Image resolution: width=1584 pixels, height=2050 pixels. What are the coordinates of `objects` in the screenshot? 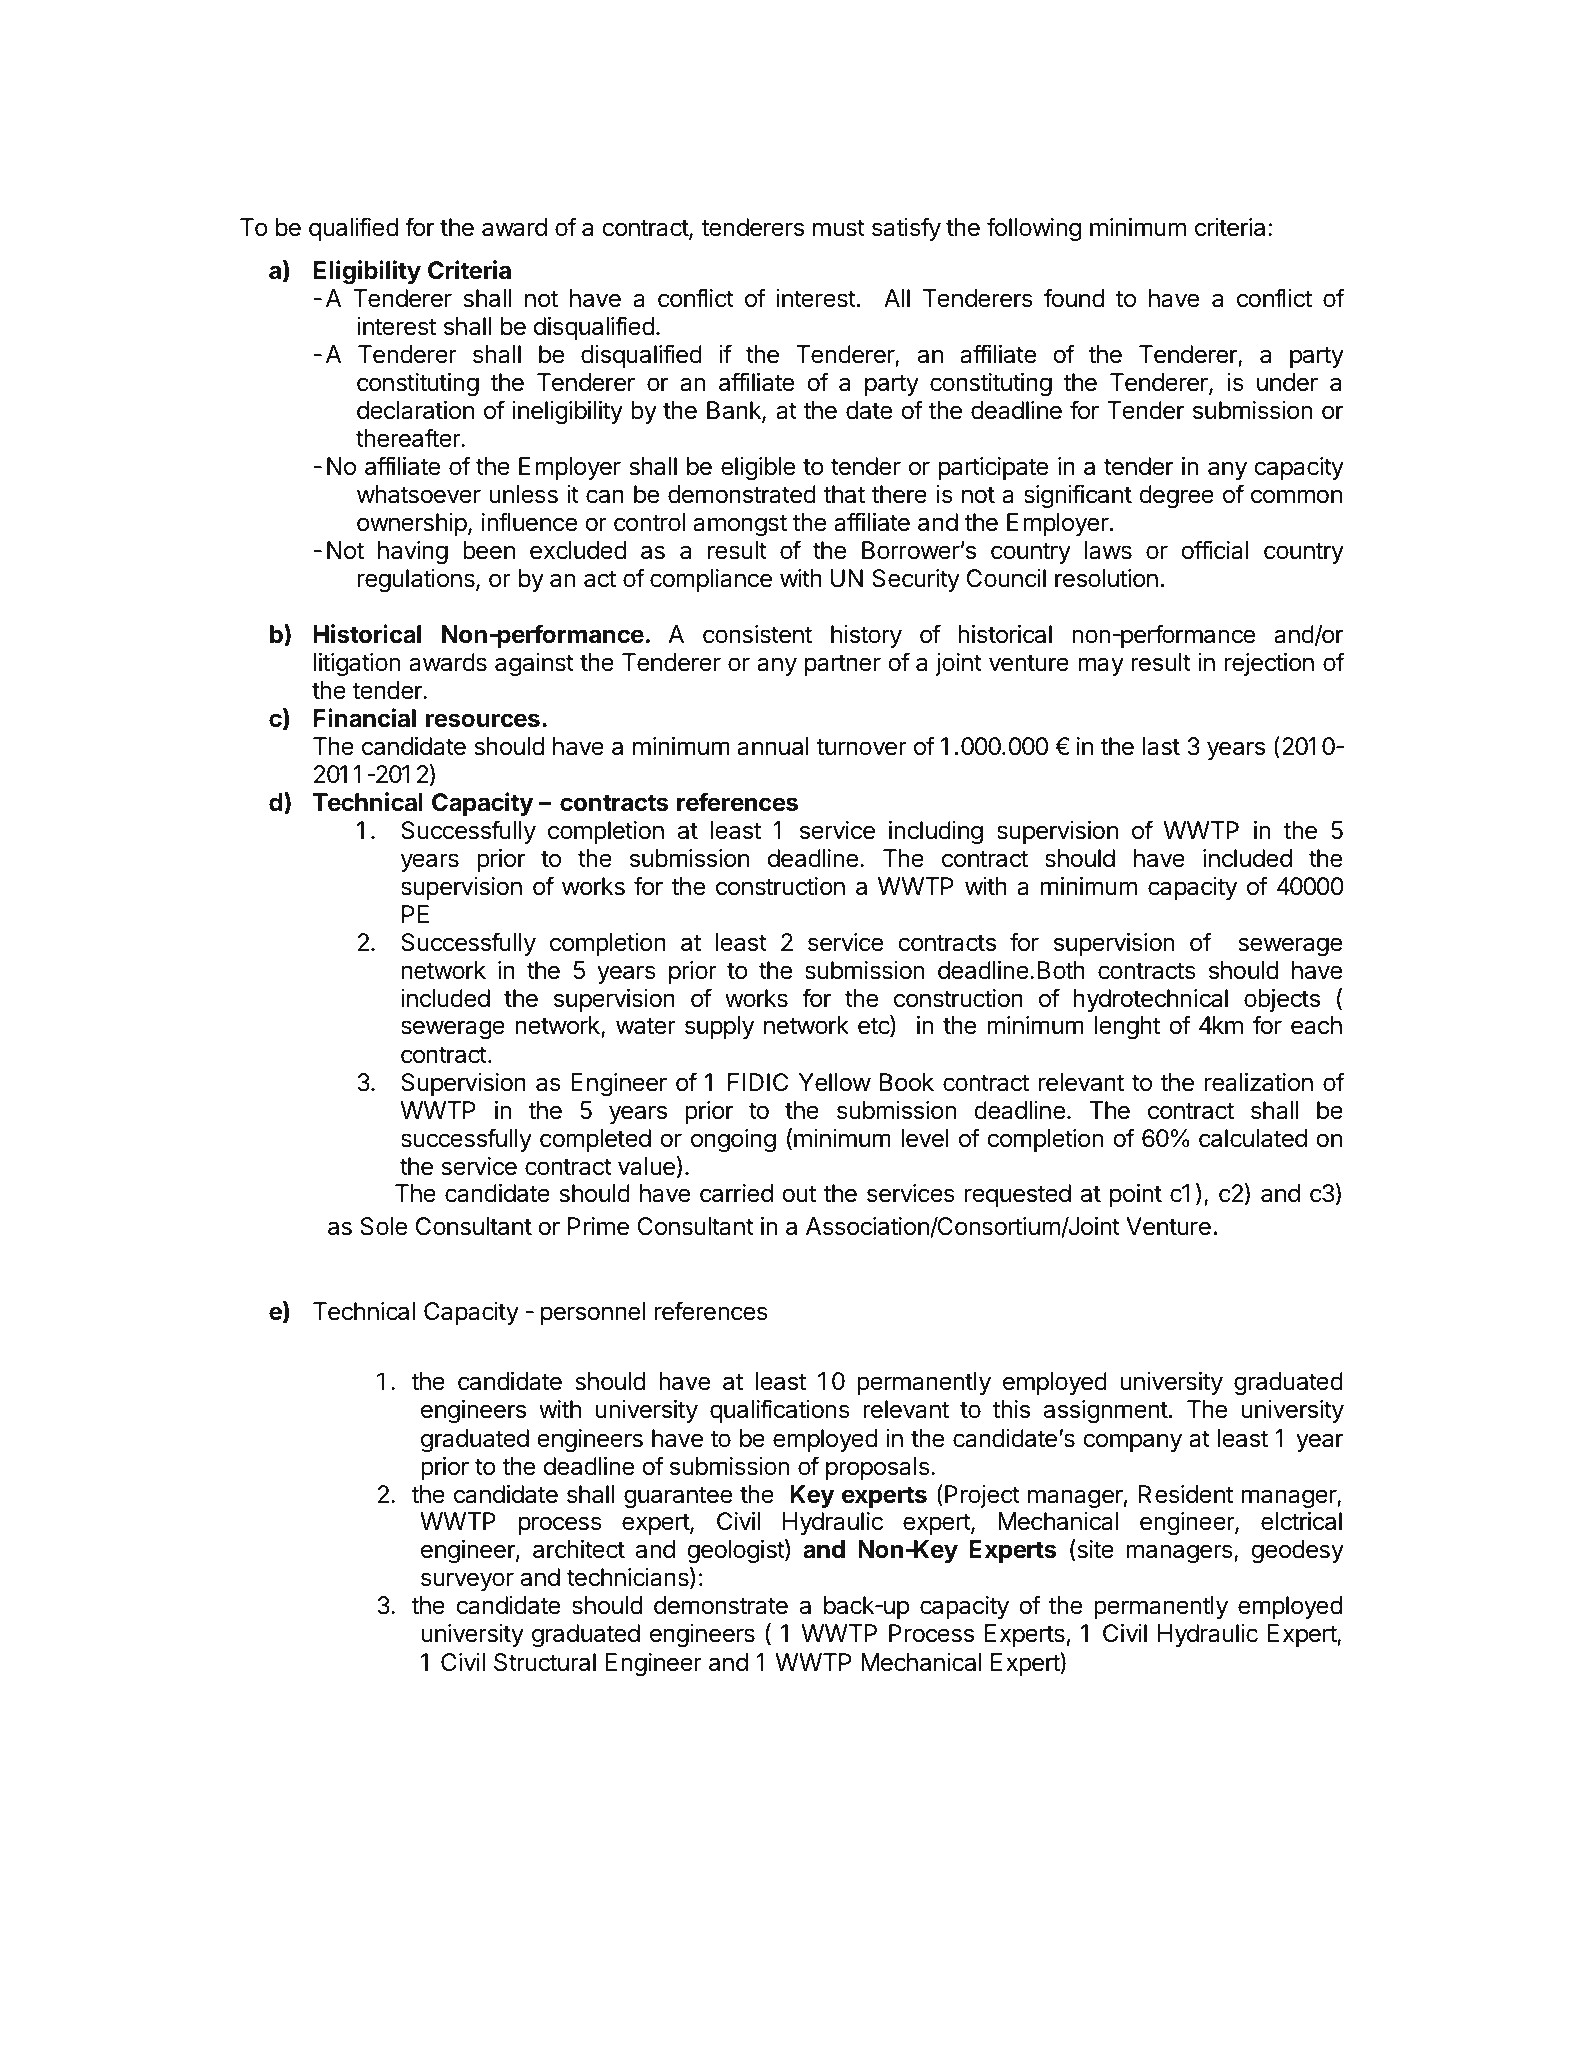 It's located at (1282, 1000).
